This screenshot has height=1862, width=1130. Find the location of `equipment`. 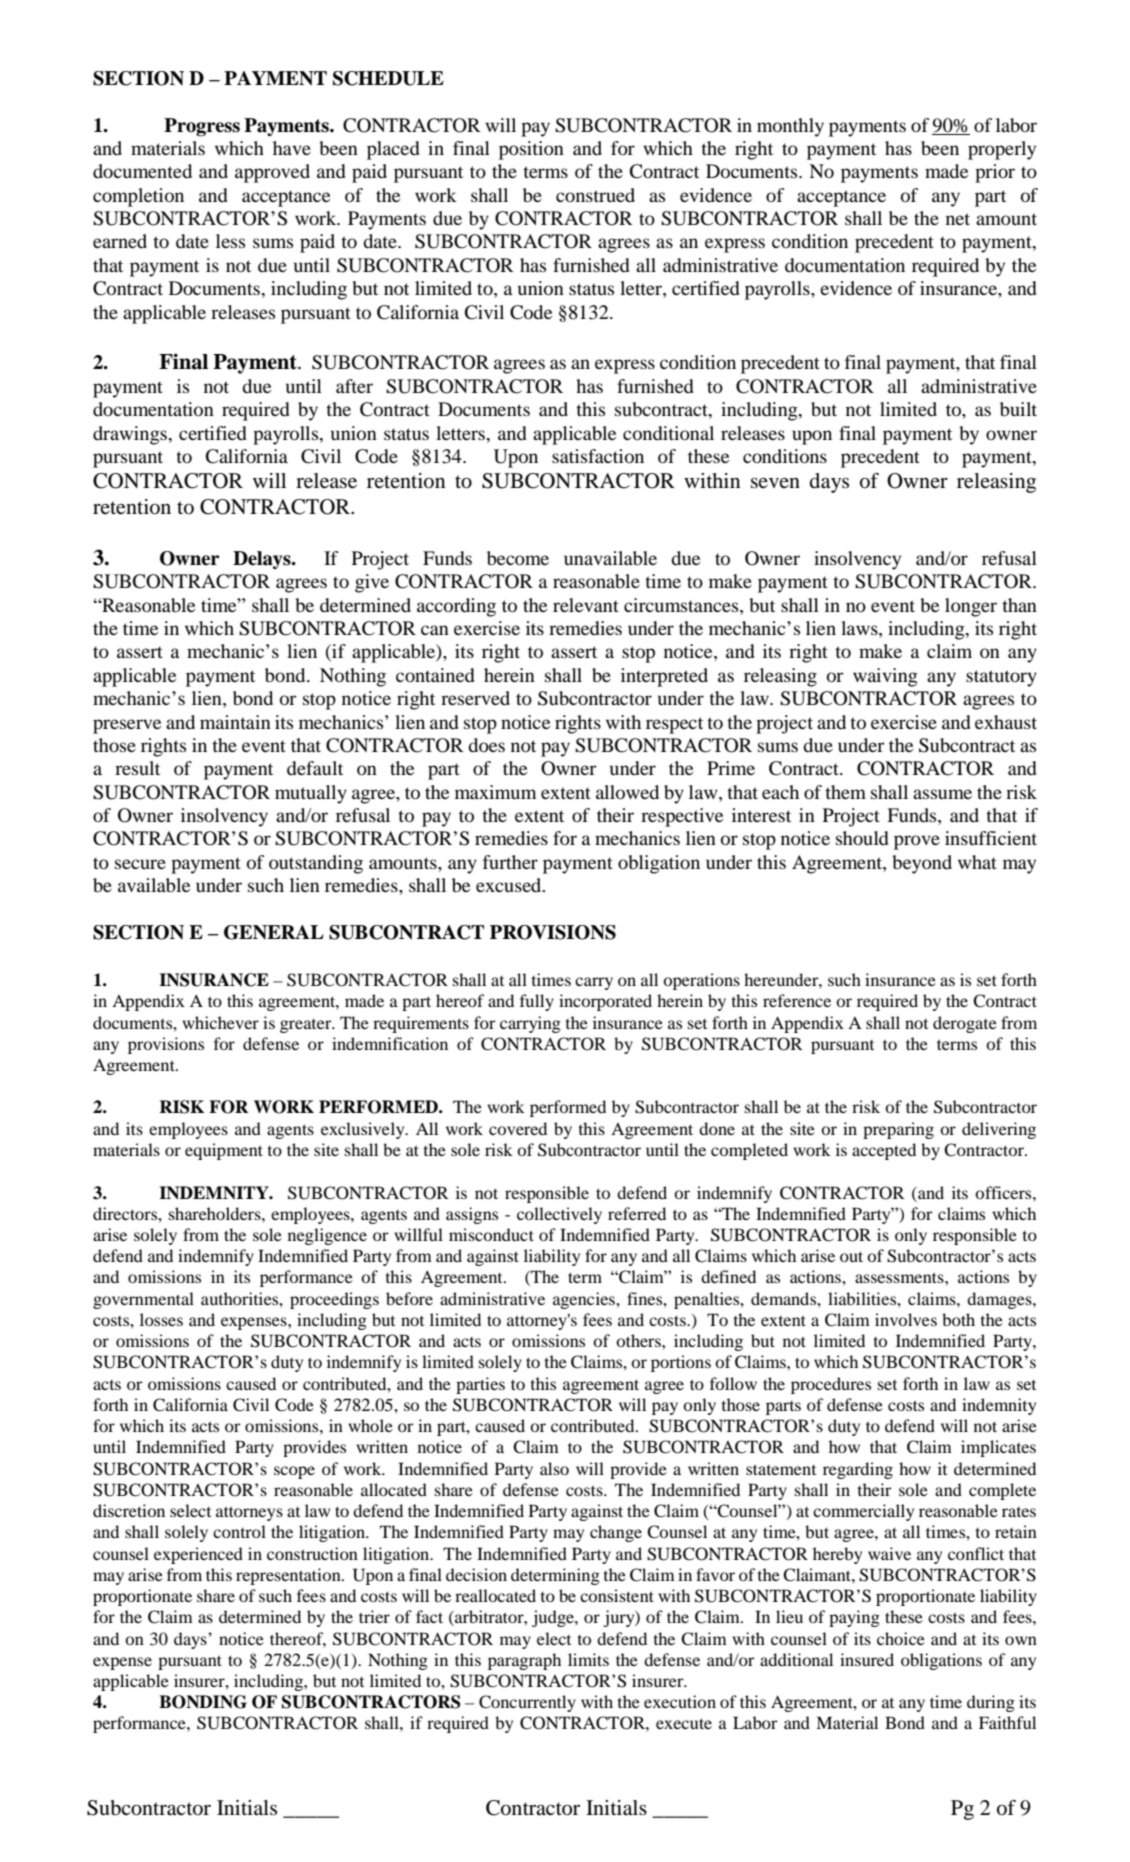

equipment is located at coordinates (224, 1151).
